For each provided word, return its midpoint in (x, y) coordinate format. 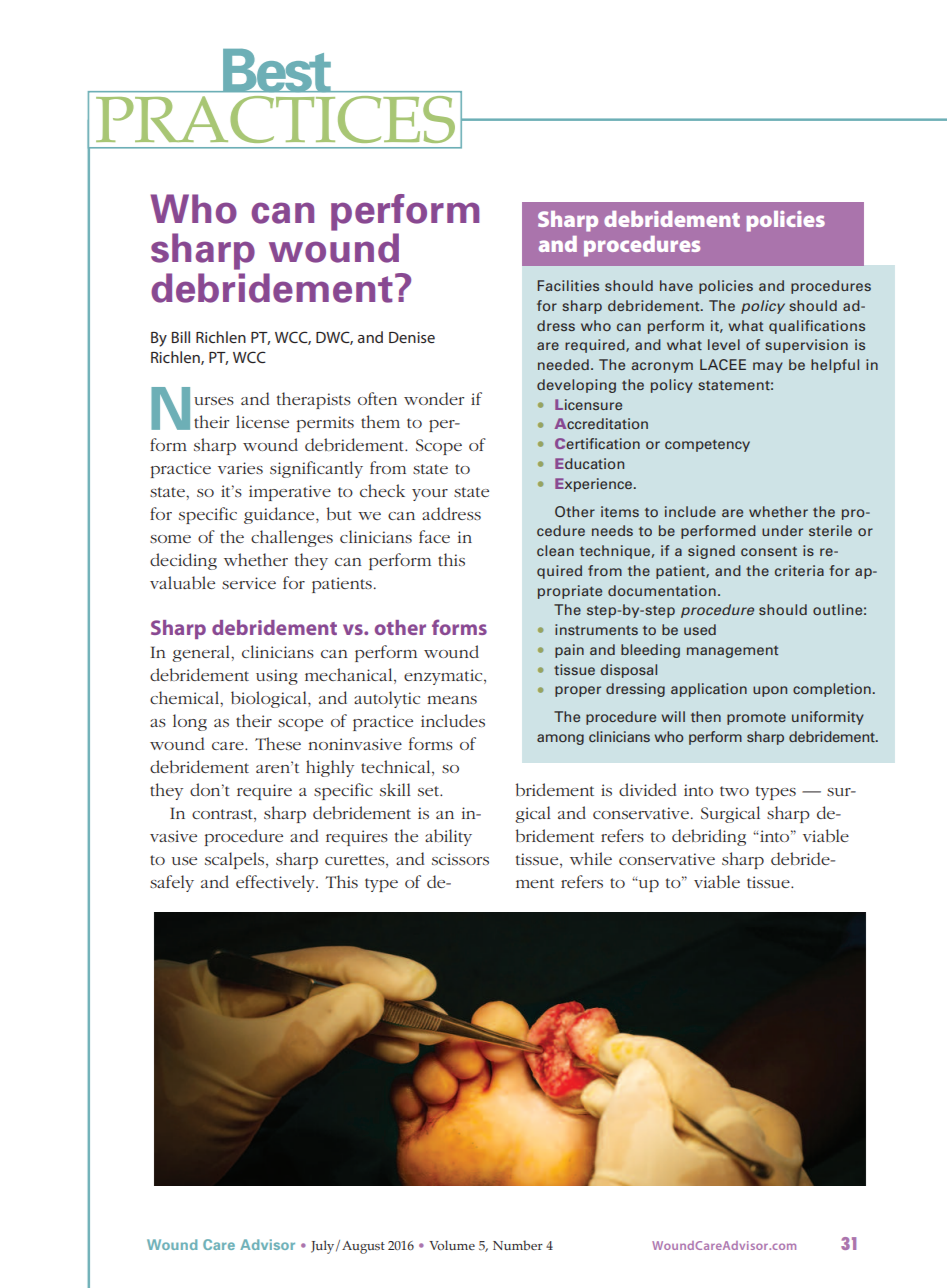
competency (707, 446)
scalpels (236, 860)
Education (589, 463)
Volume (452, 1245)
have (676, 285)
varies (240, 468)
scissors (460, 859)
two (734, 791)
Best (277, 71)
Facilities (568, 285)
